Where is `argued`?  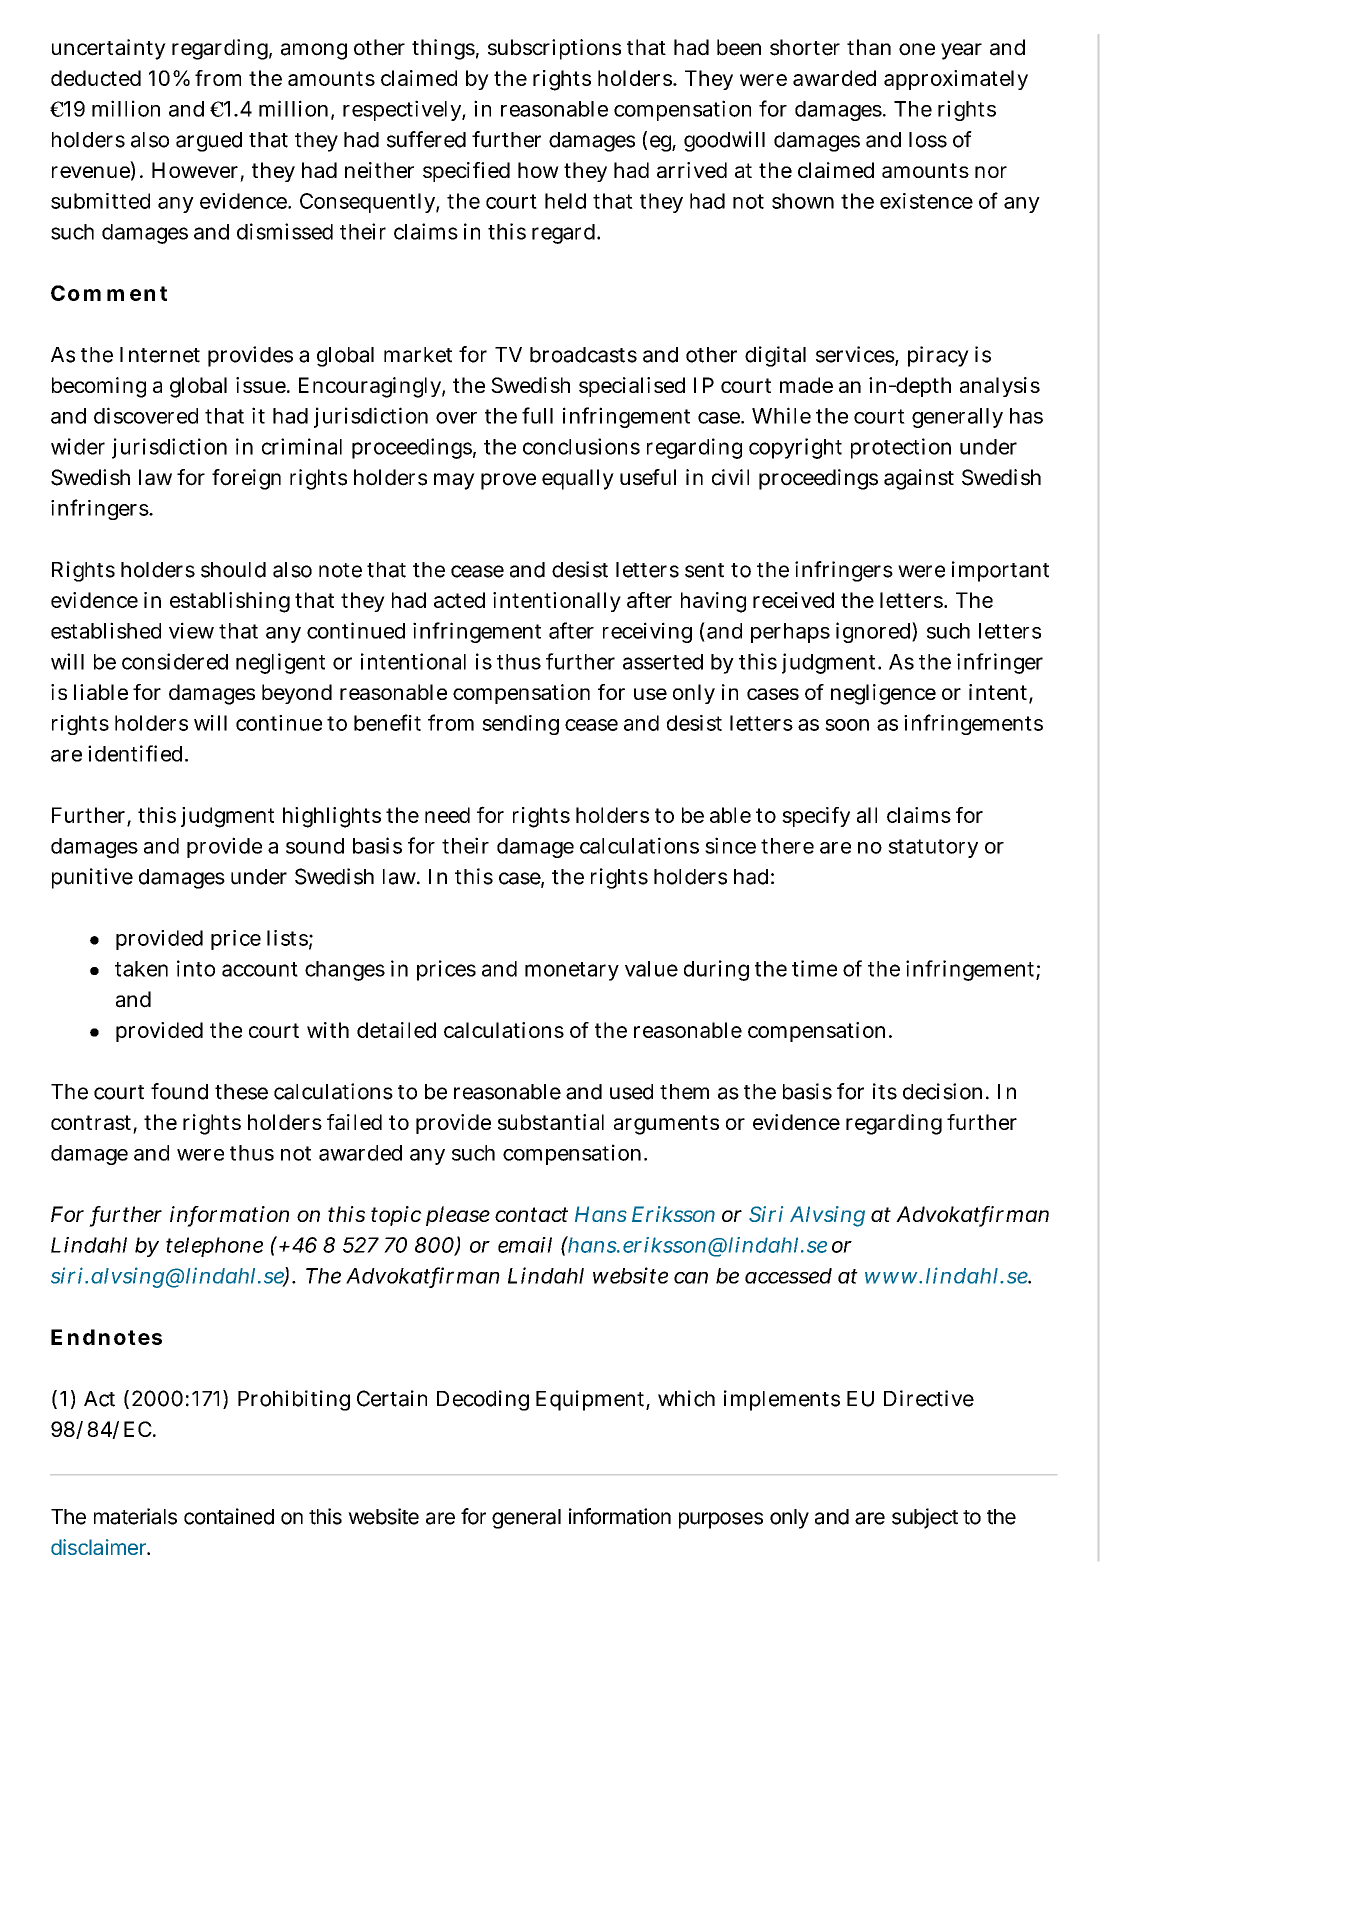 argued is located at coordinates (209, 142).
